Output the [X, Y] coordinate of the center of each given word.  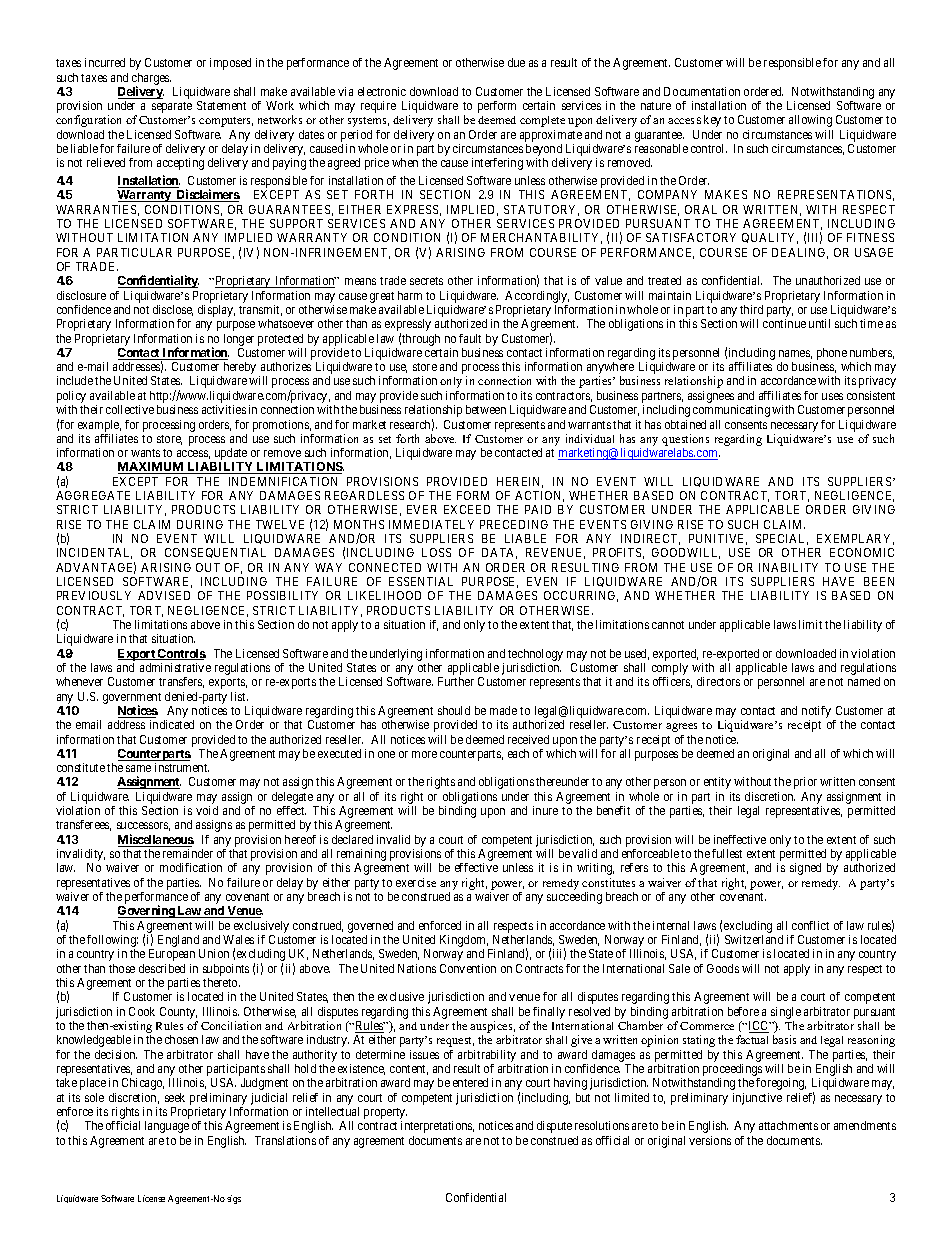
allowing [810, 121]
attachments [788, 1125]
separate [172, 107]
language [167, 1127]
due [516, 62]
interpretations [437, 1127]
